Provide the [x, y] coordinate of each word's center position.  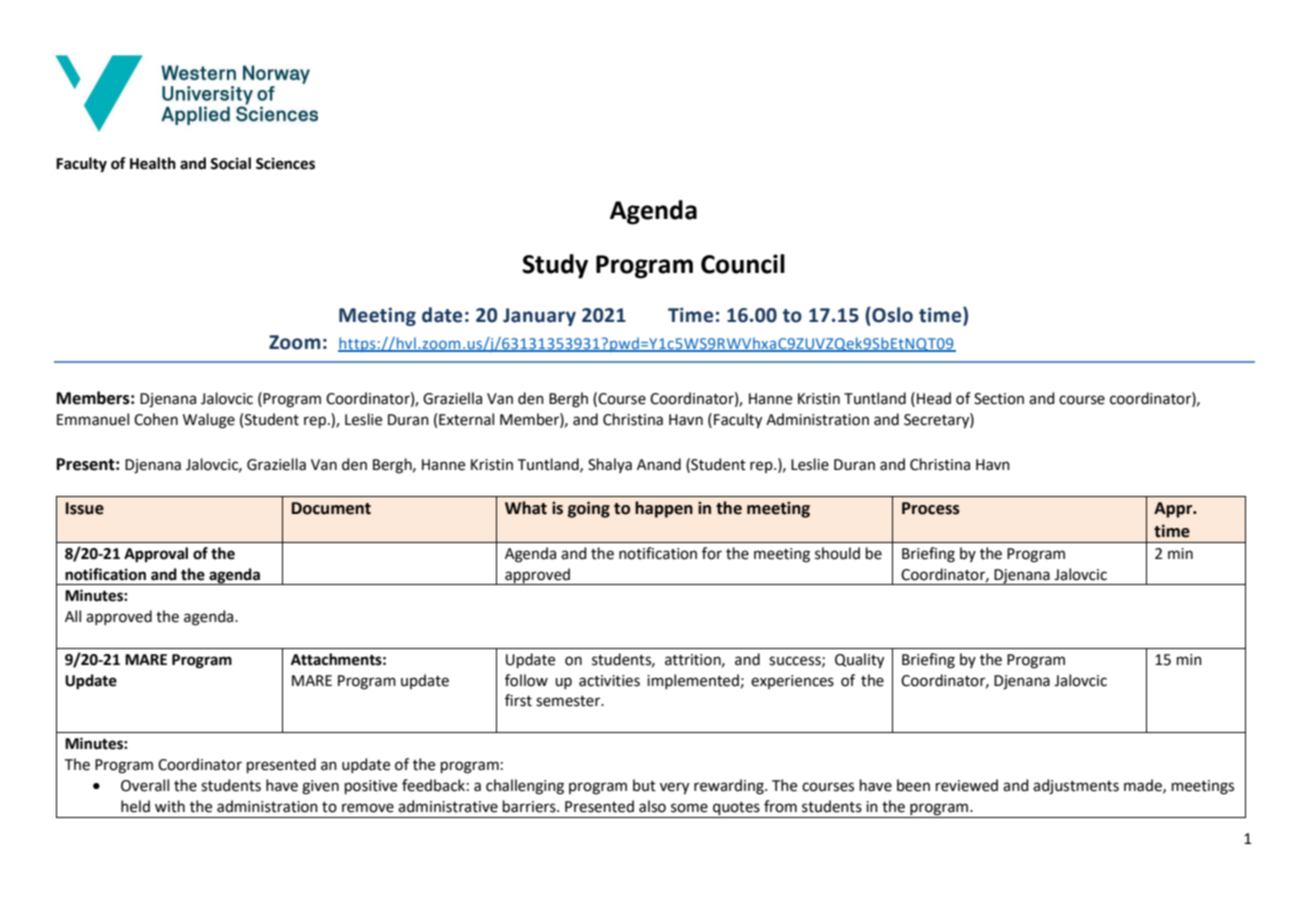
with [170, 806]
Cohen [156, 419]
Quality [859, 661]
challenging [525, 787]
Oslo [891, 315]
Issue [85, 508]
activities [609, 681]
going [589, 509]
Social [230, 163]
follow [526, 680]
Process [931, 508]
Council [743, 264]
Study [555, 266]
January [539, 317]
